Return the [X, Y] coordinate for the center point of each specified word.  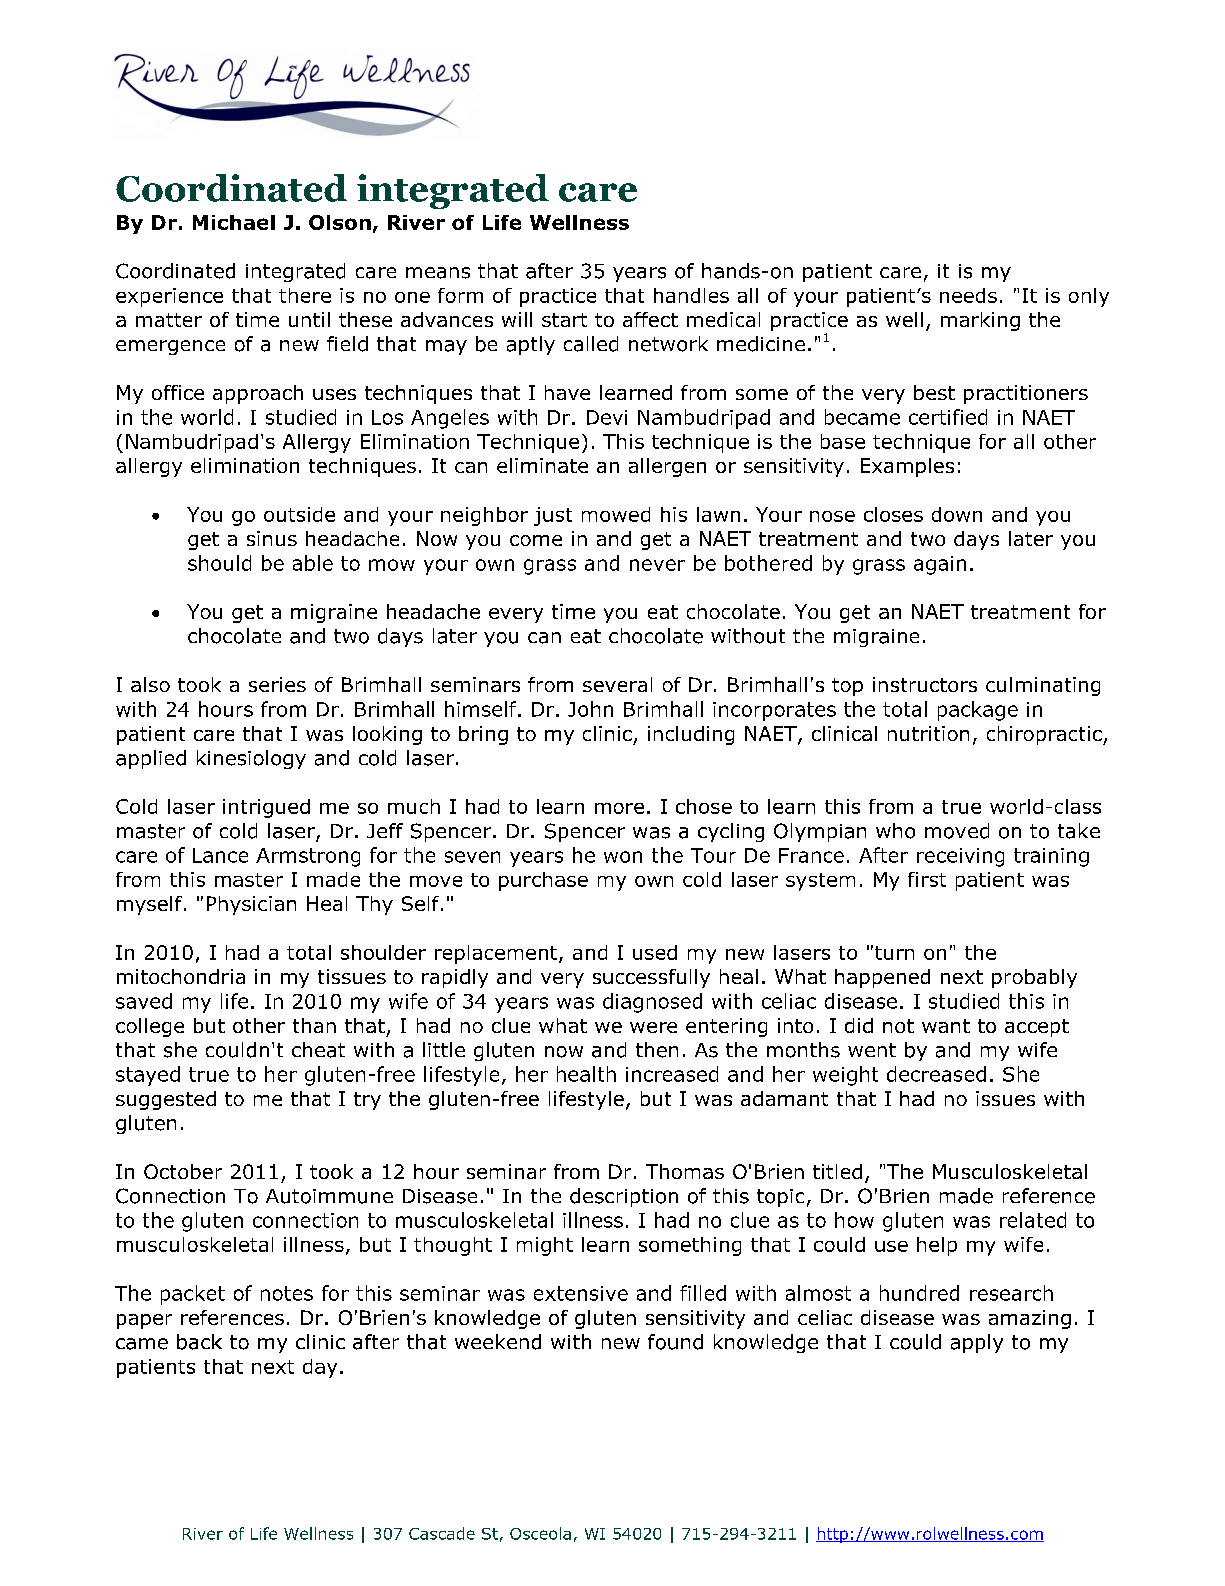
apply [977, 1343]
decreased [936, 1074]
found [675, 1342]
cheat [318, 1050]
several [617, 684]
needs [968, 295]
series [277, 684]
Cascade [442, 1533]
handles [691, 295]
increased [672, 1074]
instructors [925, 684]
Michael [234, 222]
